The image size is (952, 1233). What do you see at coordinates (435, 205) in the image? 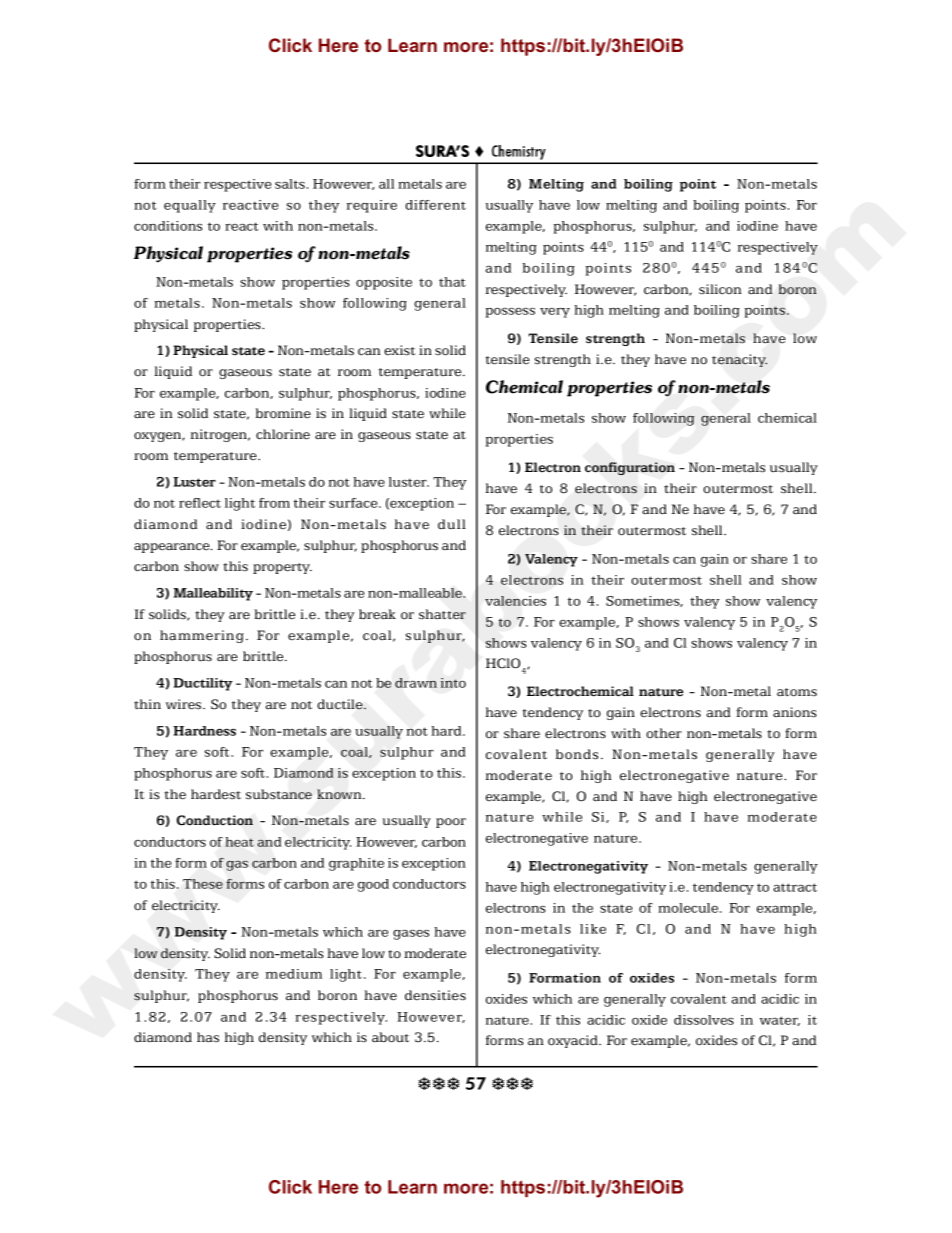
I see `different` at bounding box center [435, 205].
